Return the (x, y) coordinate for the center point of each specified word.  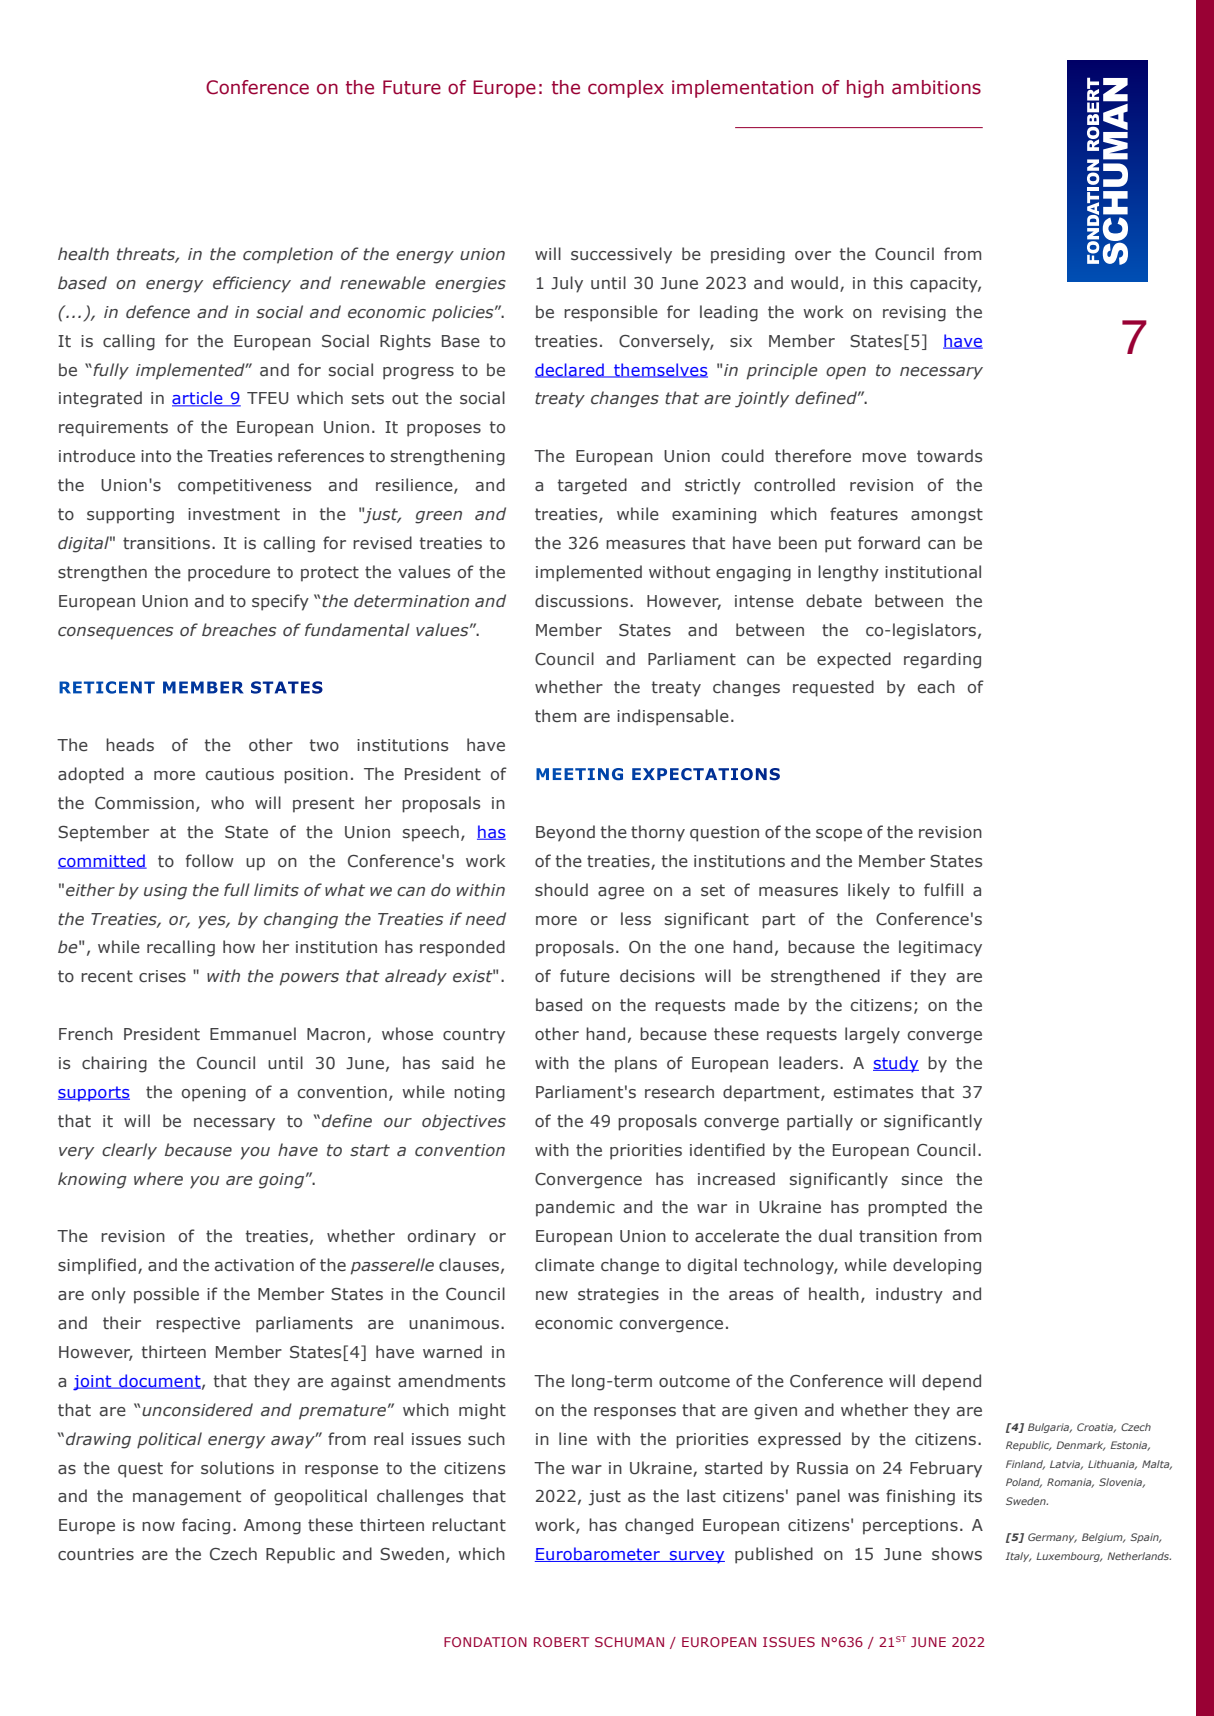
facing (206, 1526)
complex (626, 89)
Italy (1018, 1557)
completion (288, 255)
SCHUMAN (629, 1642)
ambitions (936, 87)
